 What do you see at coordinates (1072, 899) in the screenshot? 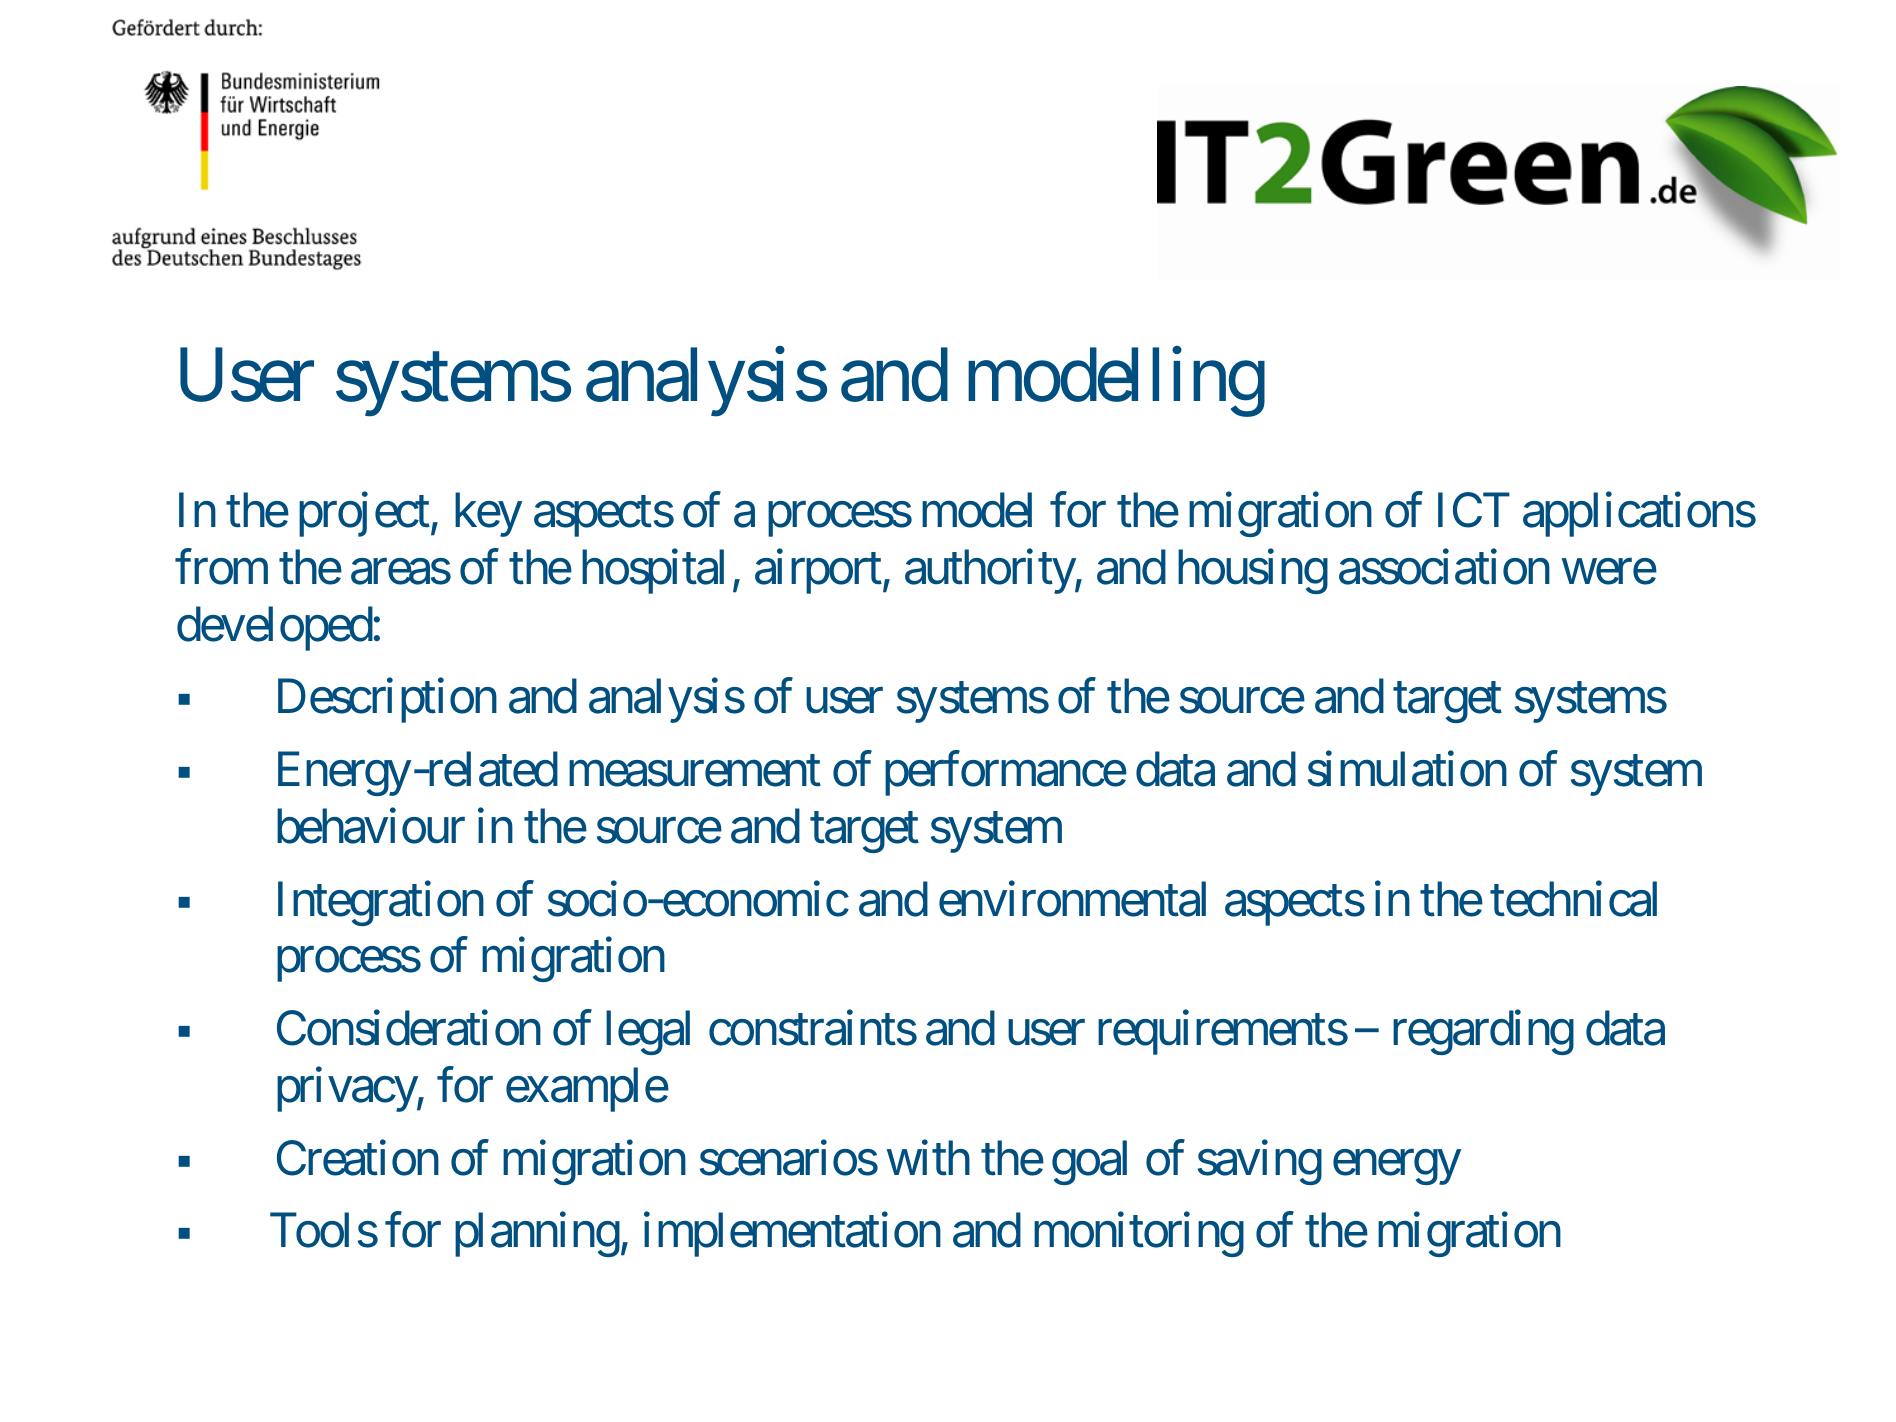
I see `environmental` at bounding box center [1072, 899].
